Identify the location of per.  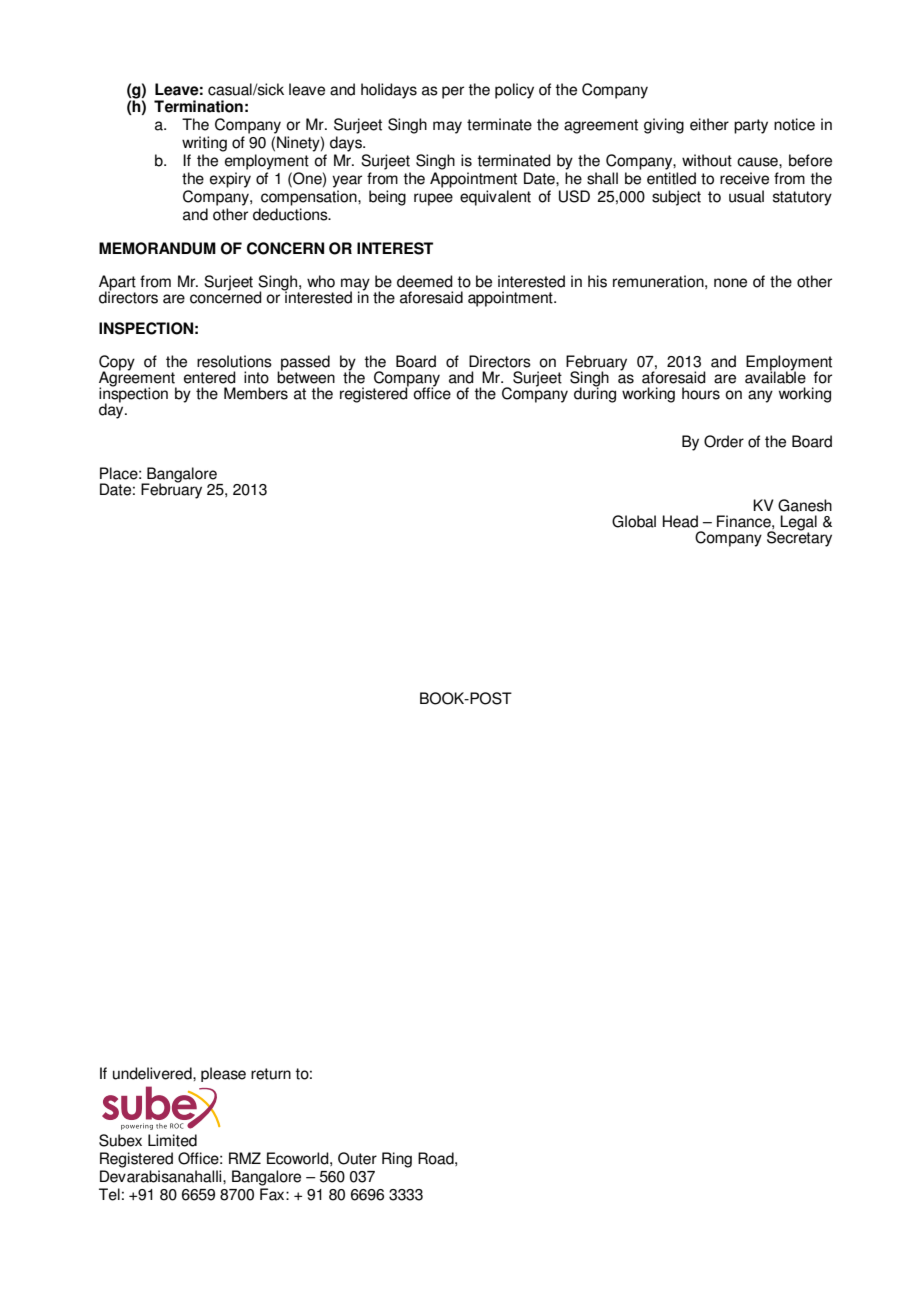
(453, 92).
